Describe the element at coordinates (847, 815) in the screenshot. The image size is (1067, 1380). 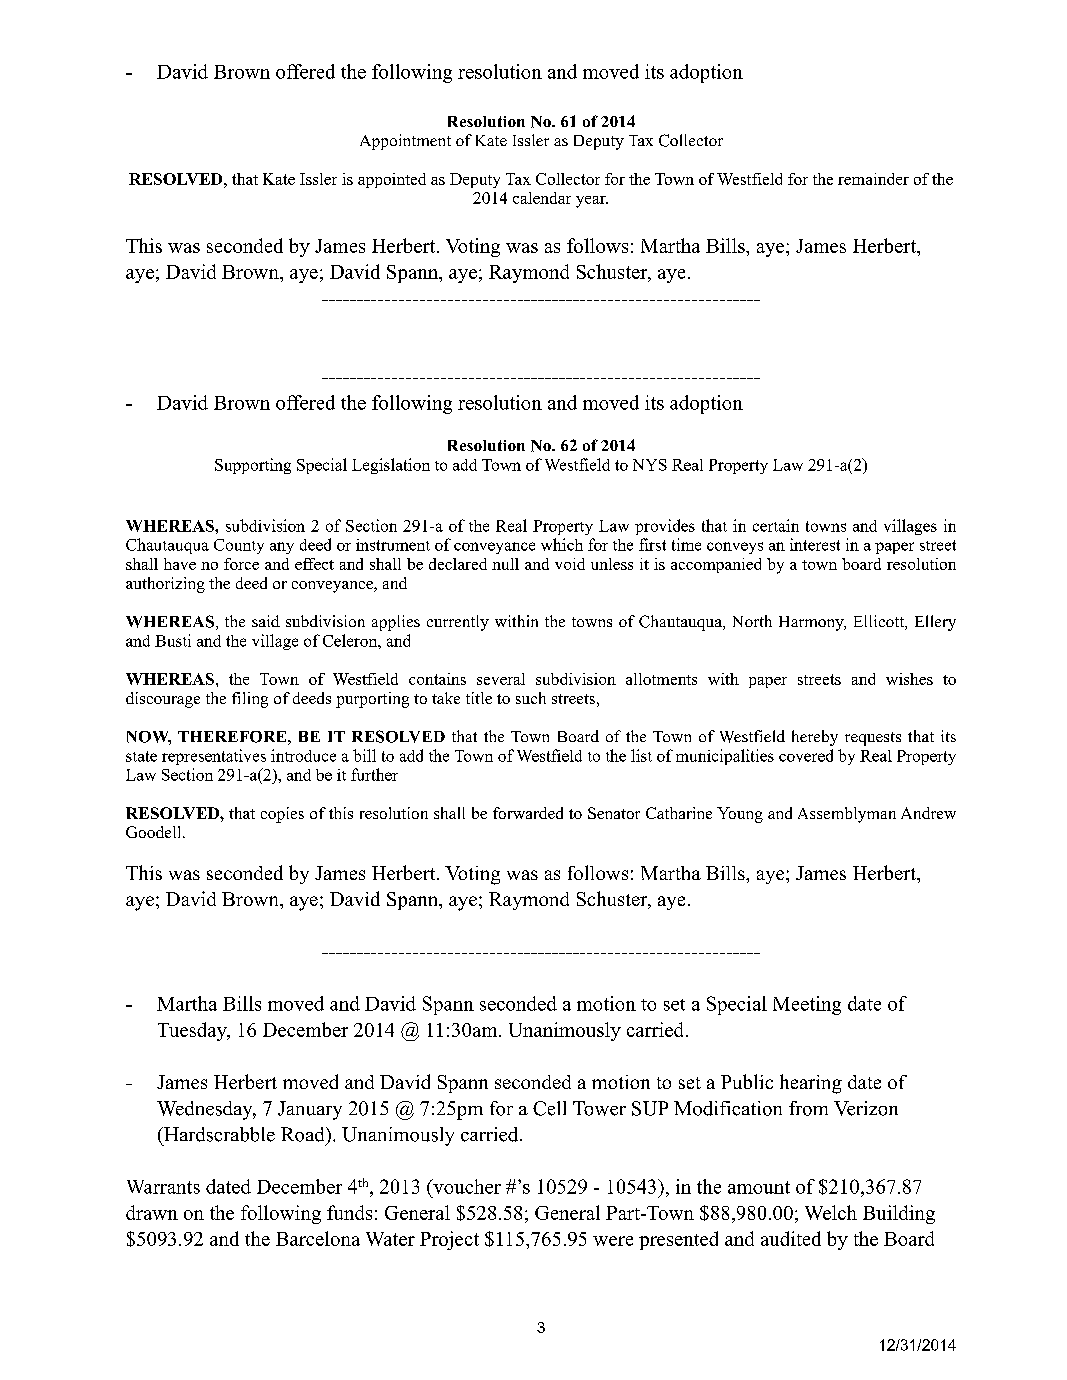
I see `Assemblyman` at that location.
